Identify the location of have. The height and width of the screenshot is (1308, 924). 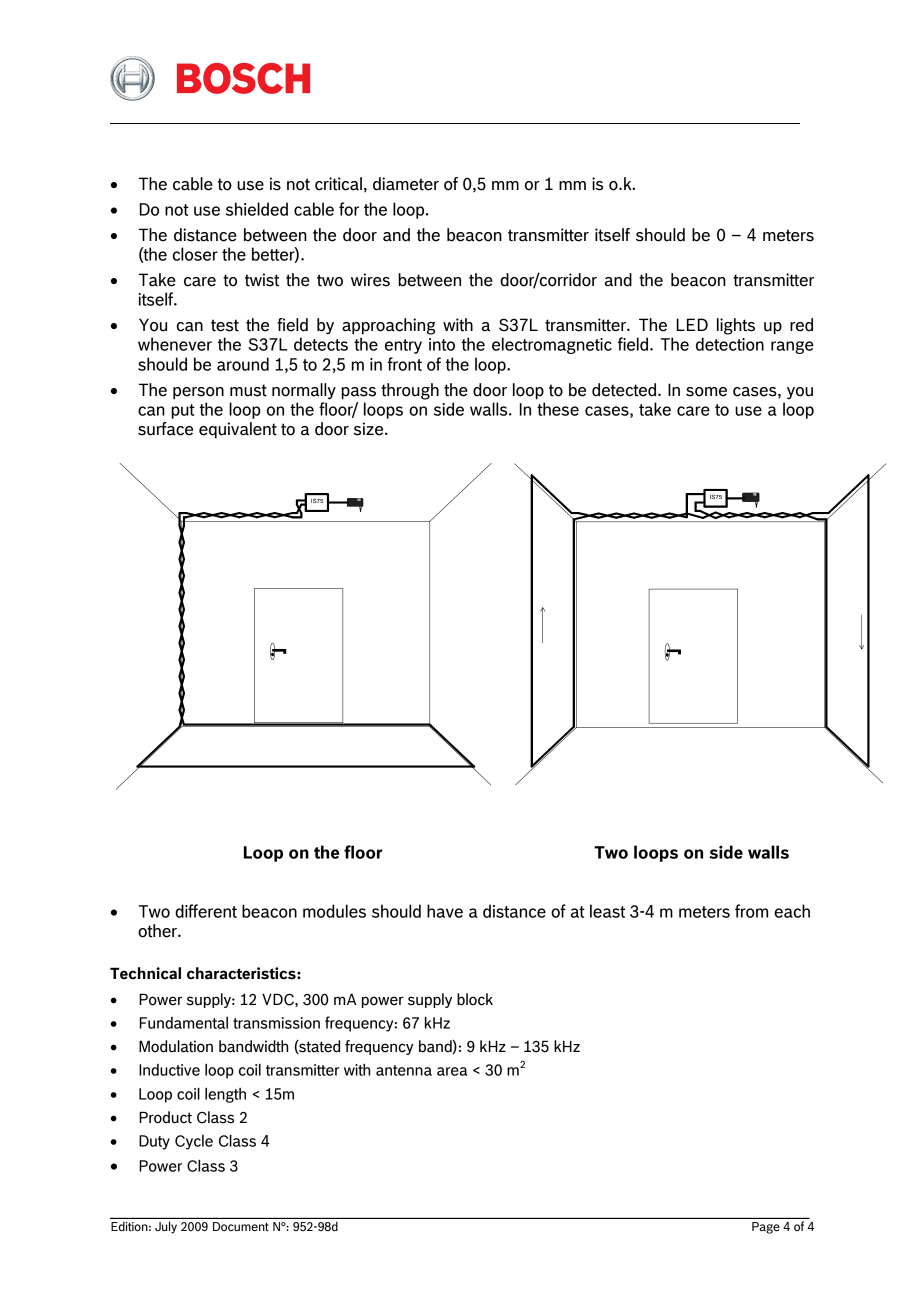
(445, 911).
